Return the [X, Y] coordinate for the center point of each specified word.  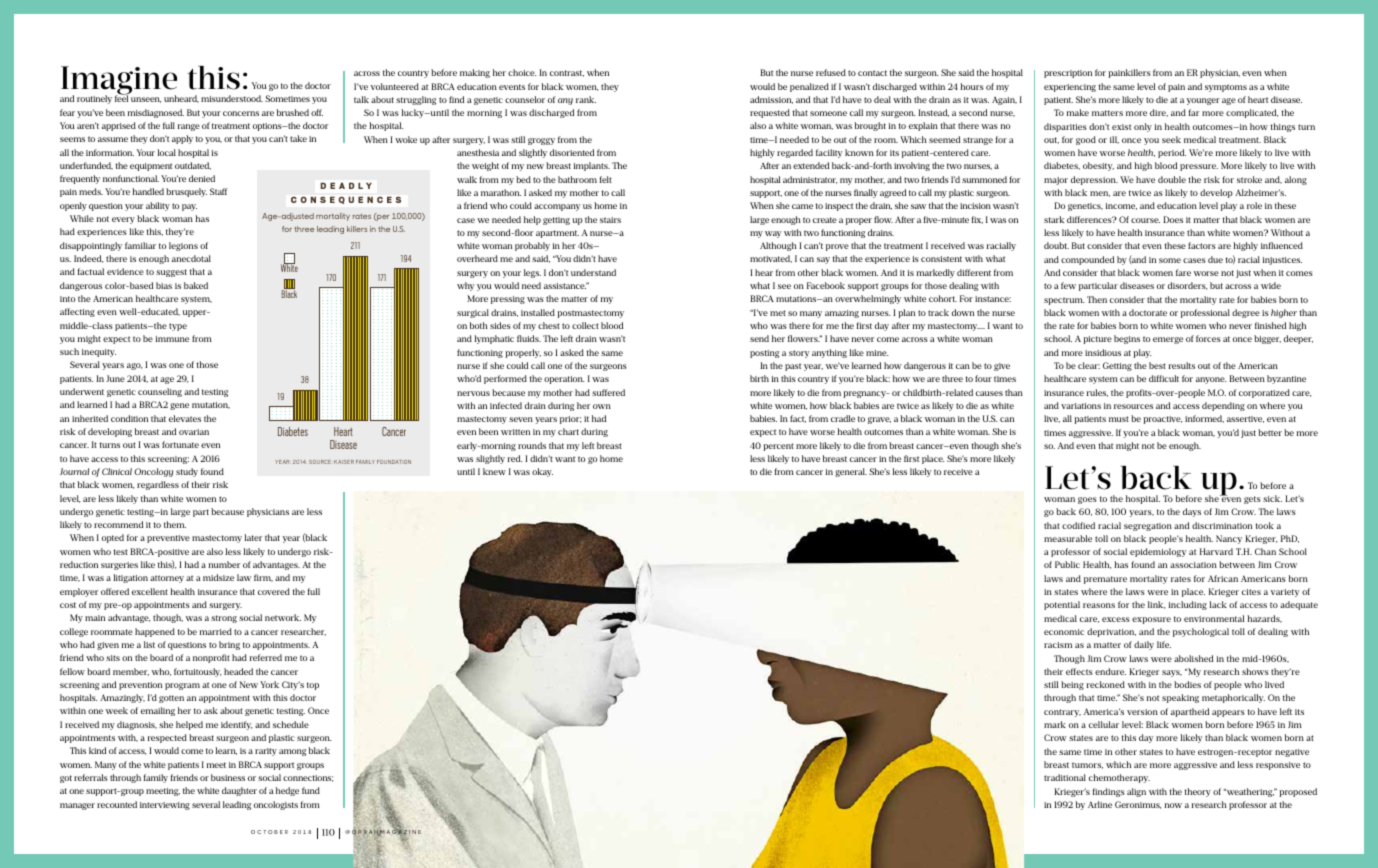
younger [1203, 101]
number [224, 564]
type [178, 327]
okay [542, 472]
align [1136, 792]
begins [1127, 339]
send [759, 338]
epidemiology [1158, 552]
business [228, 777]
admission [771, 100]
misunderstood [232, 98]
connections [308, 778]
